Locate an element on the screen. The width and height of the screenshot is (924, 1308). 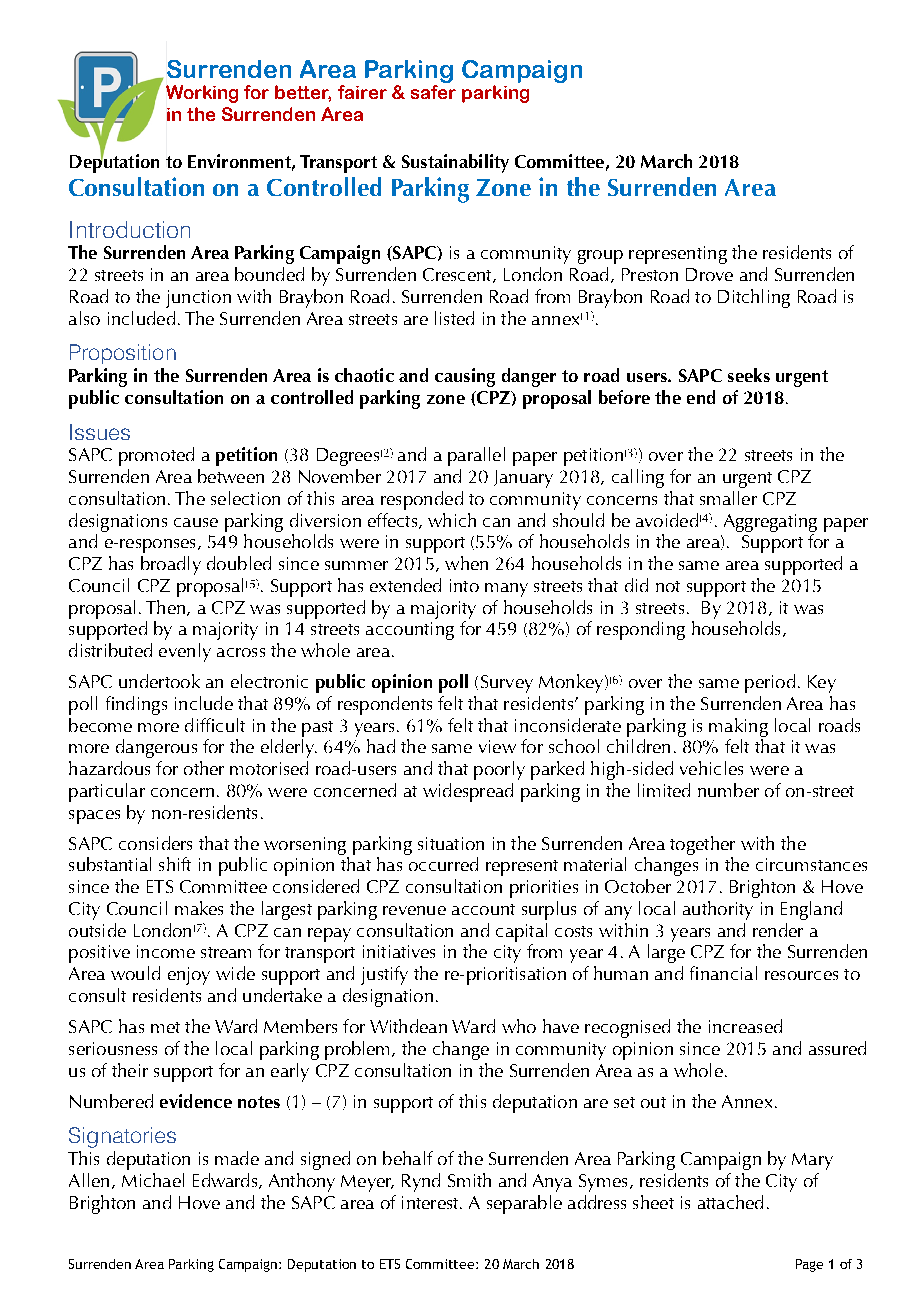
occurred is located at coordinates (443, 864).
